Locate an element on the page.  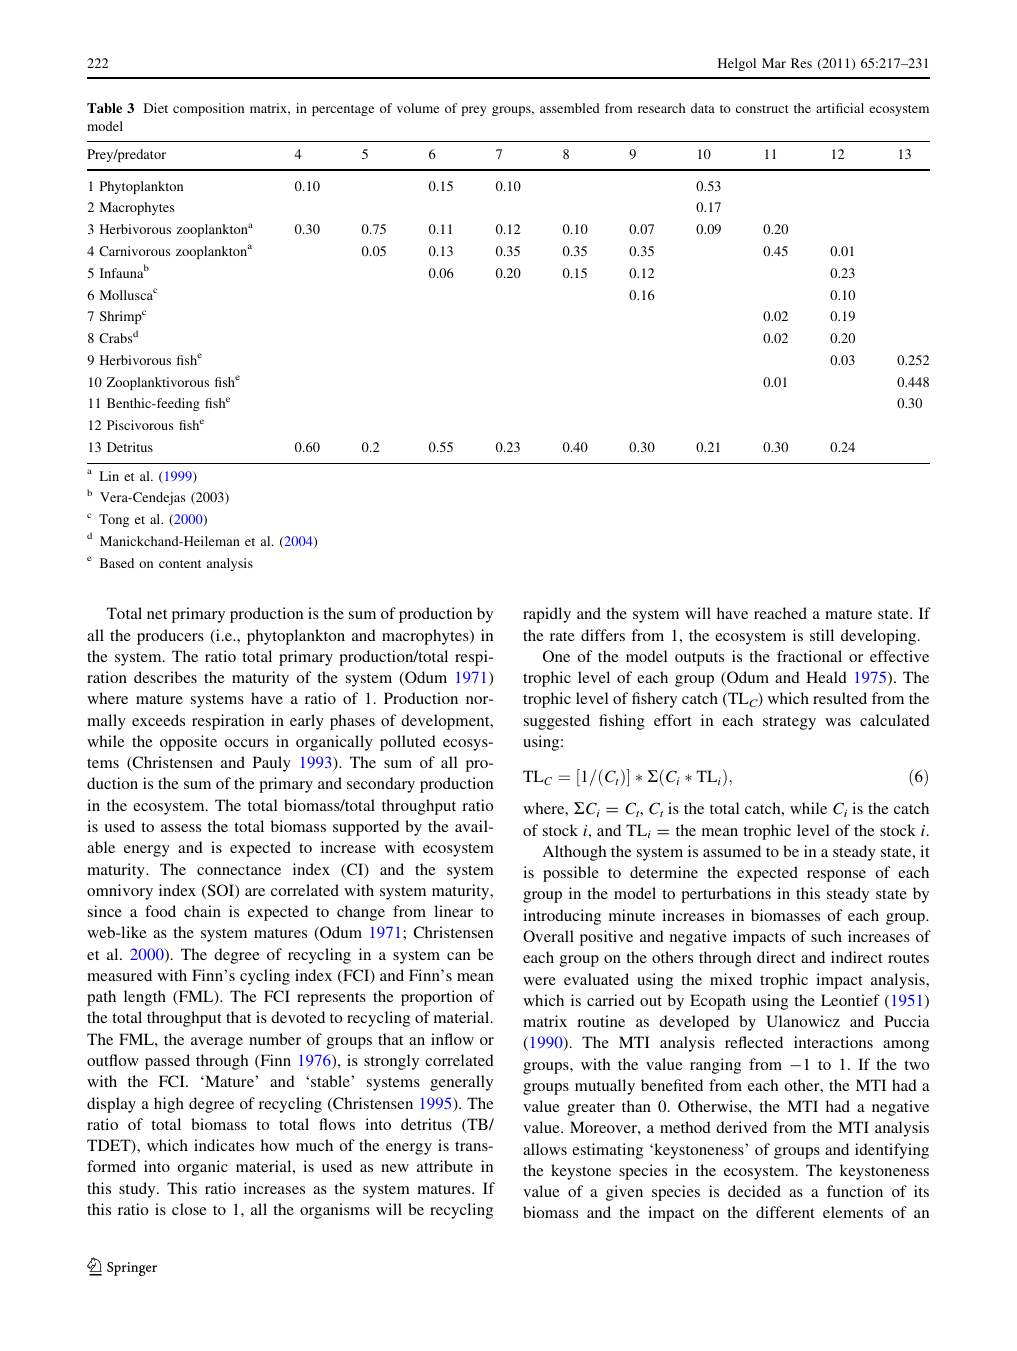
artificial is located at coordinates (840, 108).
